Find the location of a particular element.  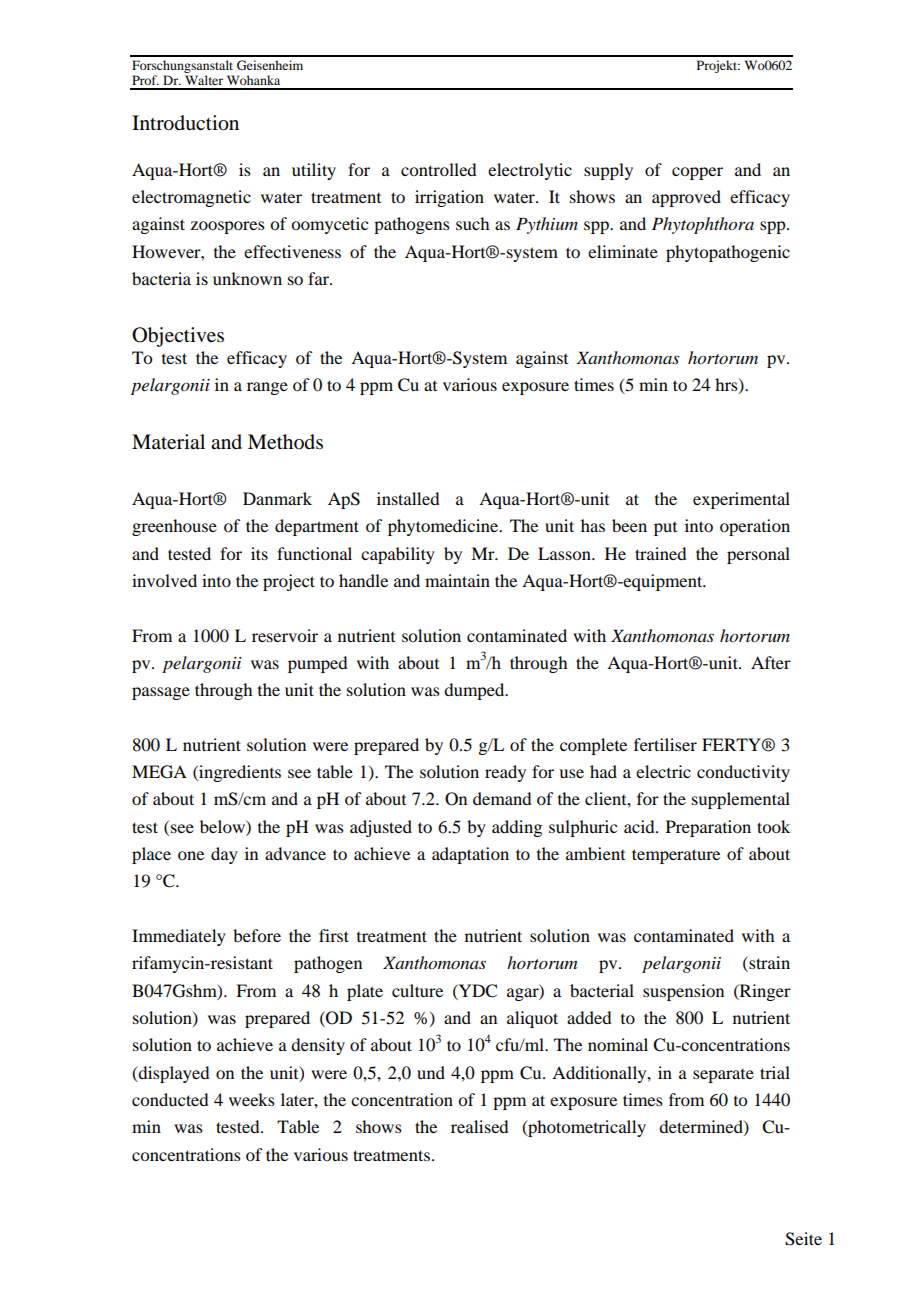

experimental is located at coordinates (741, 500).
